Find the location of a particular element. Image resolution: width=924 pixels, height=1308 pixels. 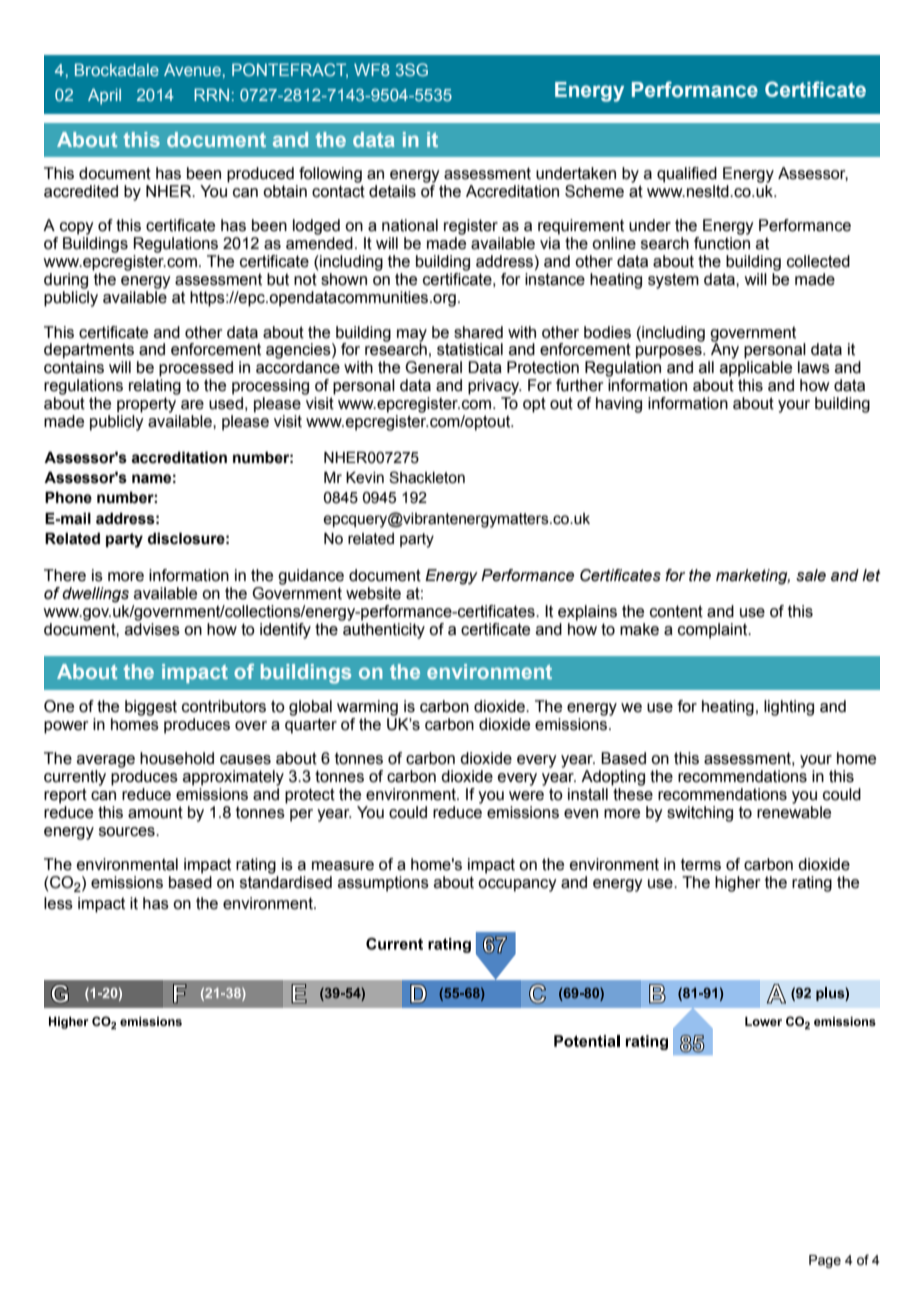

standardised is located at coordinates (286, 882).
